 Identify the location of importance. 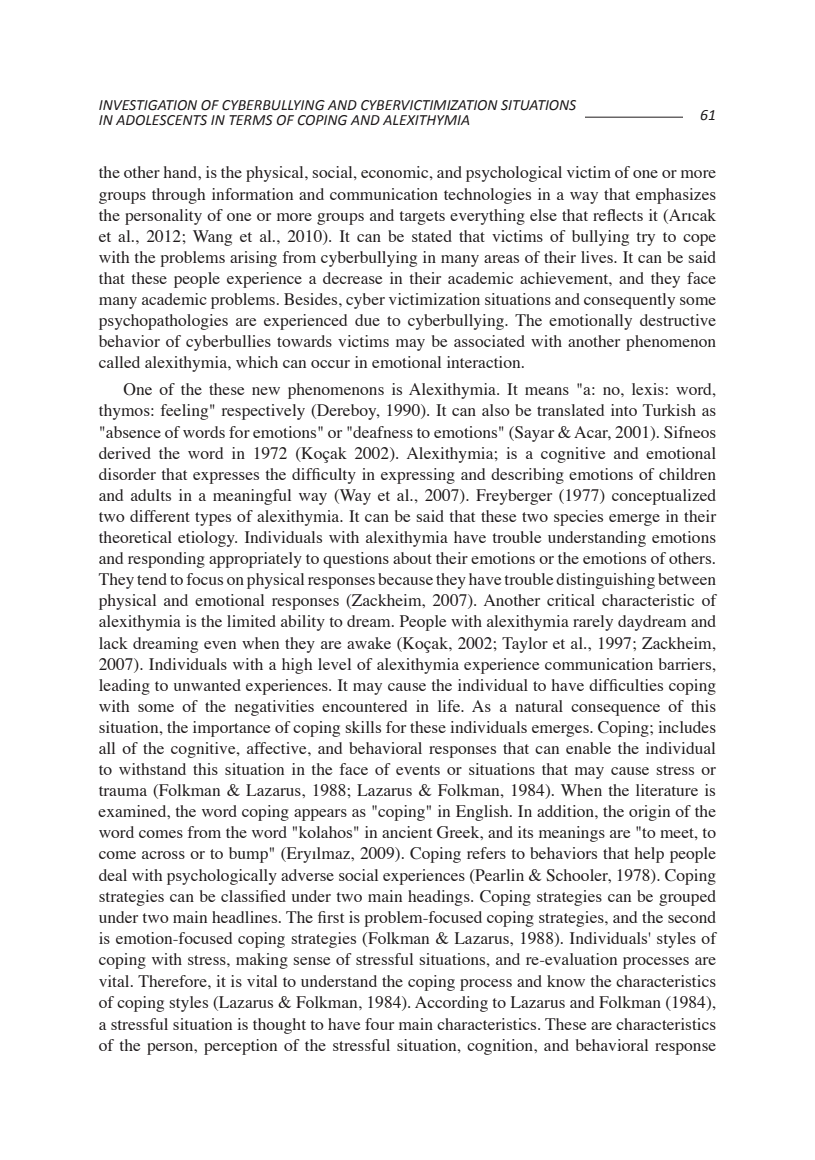
(231, 729).
